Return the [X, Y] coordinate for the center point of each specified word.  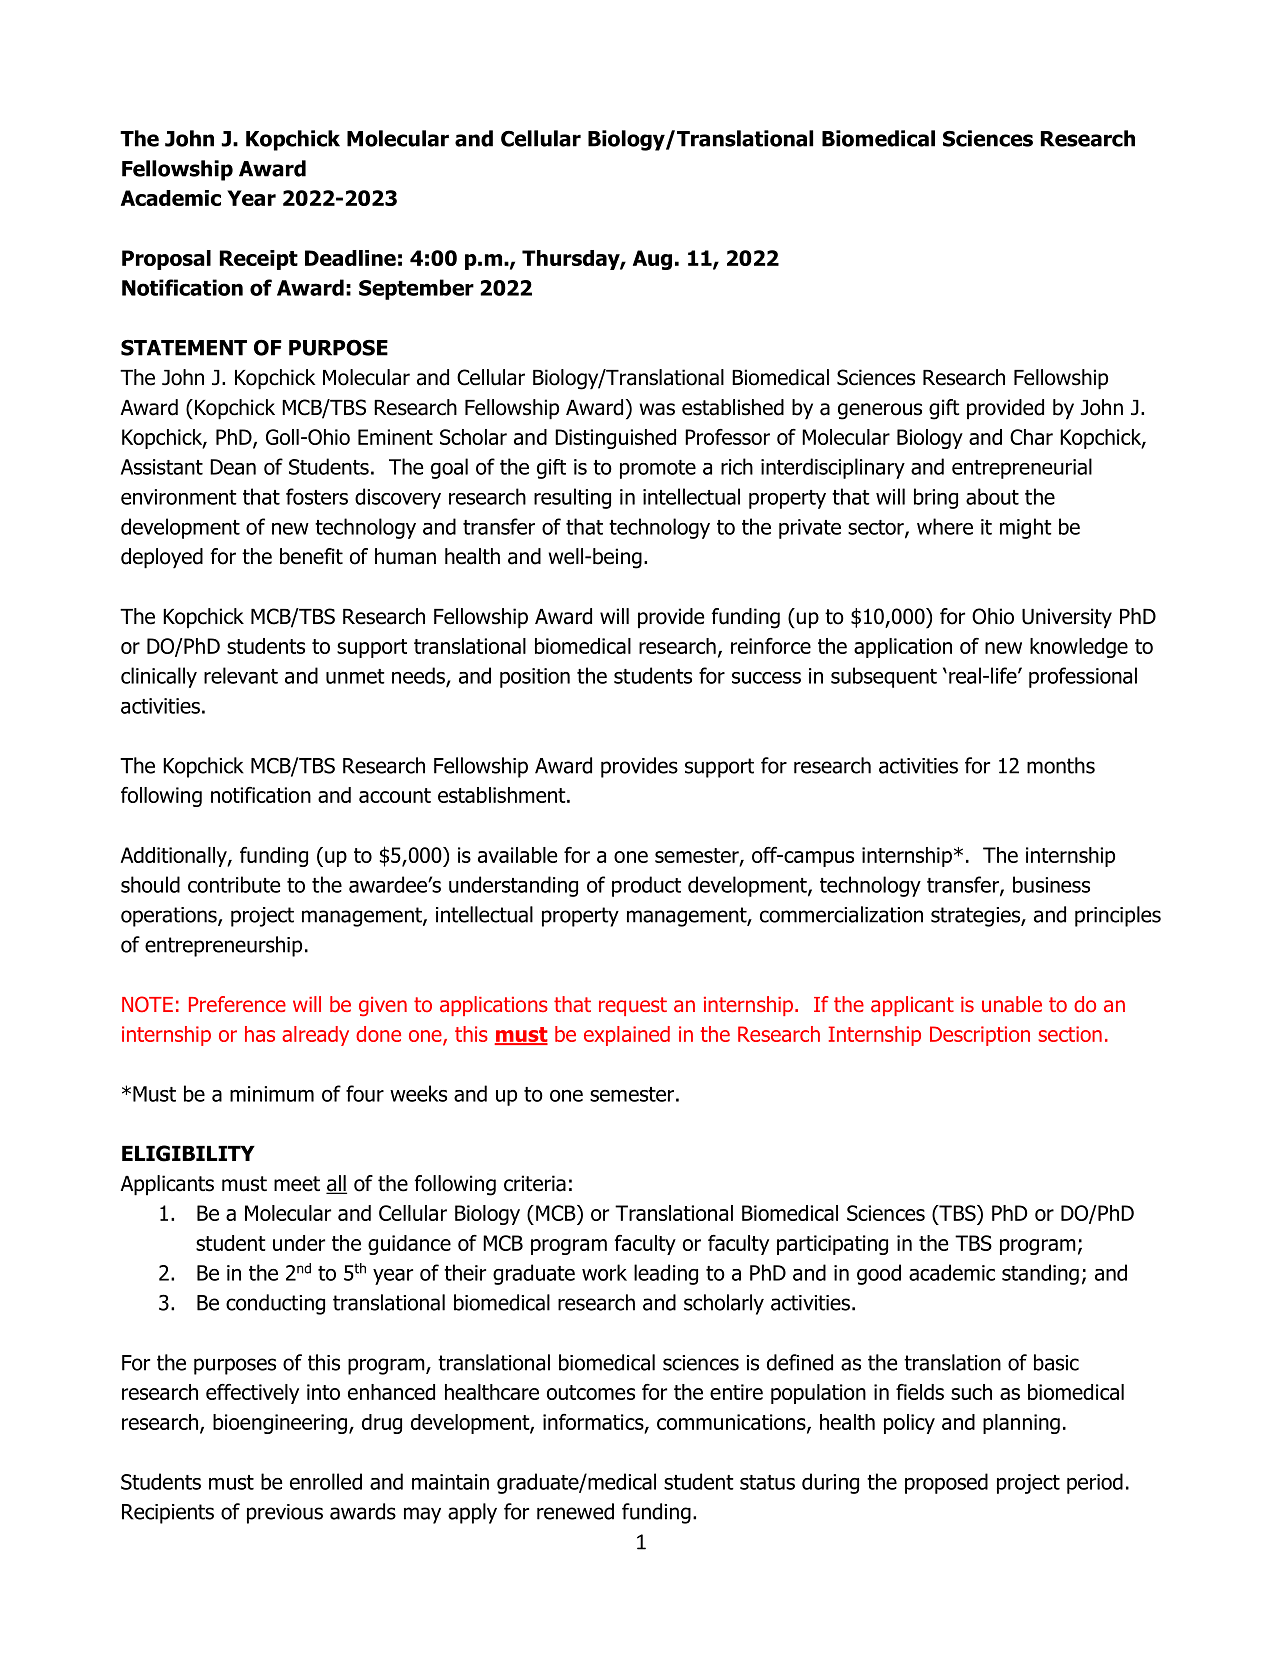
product [646, 886]
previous [285, 1514]
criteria [535, 1183]
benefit [311, 556]
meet [297, 1184]
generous [880, 411]
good [879, 1274]
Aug [652, 260]
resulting [572, 498]
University [1067, 618]
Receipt [259, 260]
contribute [234, 884]
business [1051, 884]
